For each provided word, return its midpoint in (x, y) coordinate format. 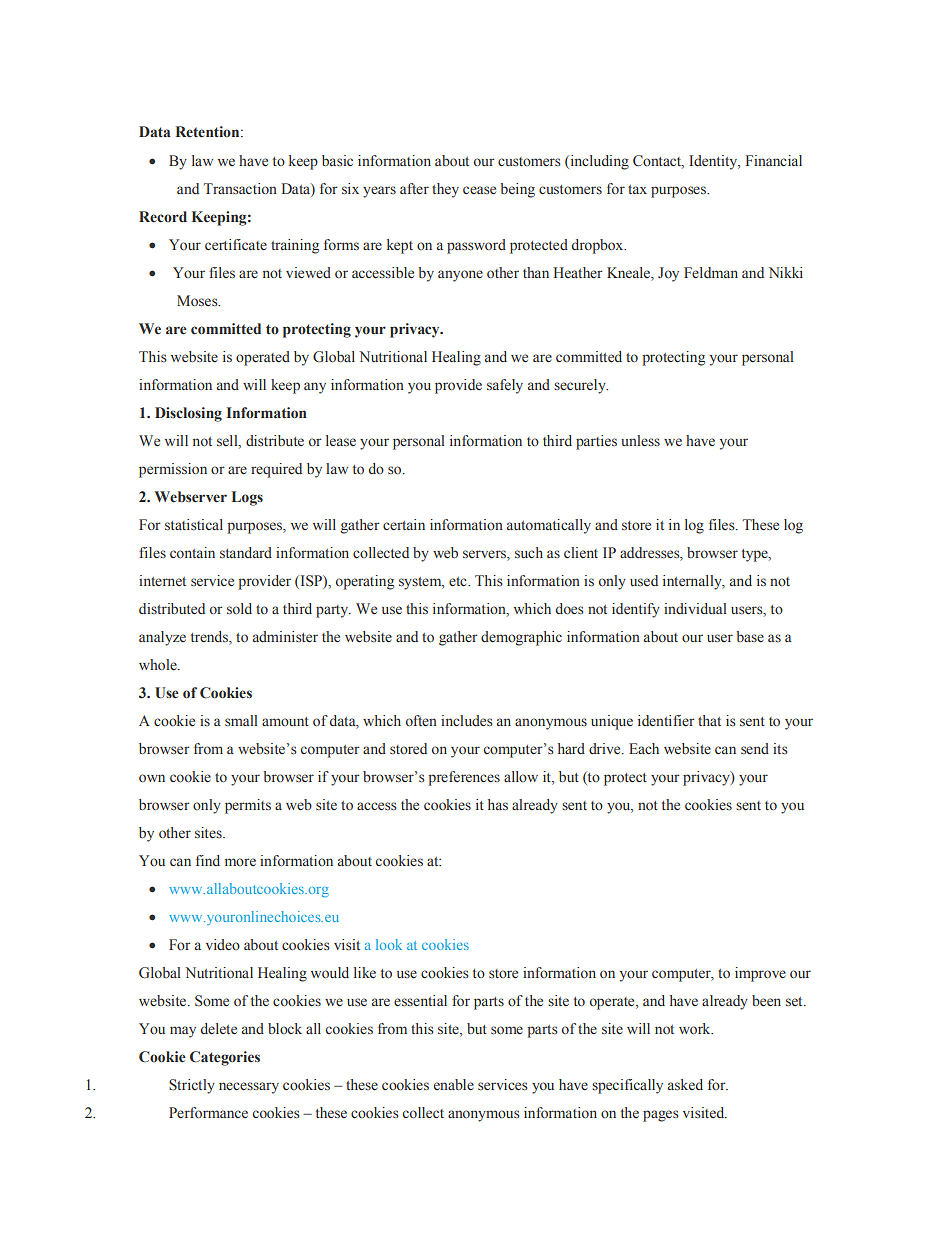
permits (248, 806)
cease (479, 190)
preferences (464, 778)
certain (404, 525)
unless (640, 441)
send (755, 749)
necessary (249, 1088)
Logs (247, 498)
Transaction (240, 189)
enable (454, 1085)
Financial (773, 160)
